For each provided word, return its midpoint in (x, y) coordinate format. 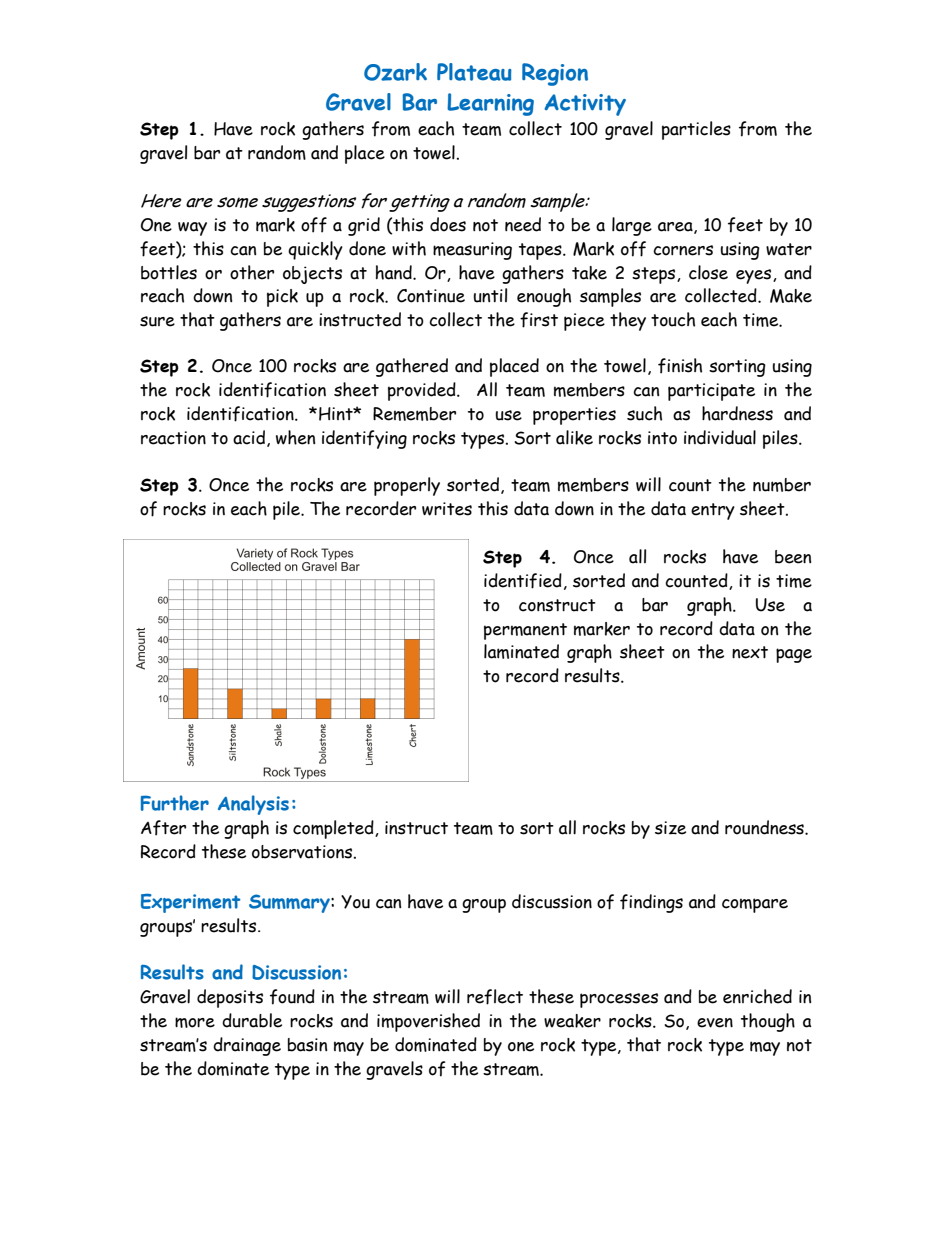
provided (423, 391)
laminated (521, 651)
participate (711, 392)
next (750, 652)
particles (696, 130)
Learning (490, 104)
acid (249, 437)
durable (252, 1020)
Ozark (395, 72)
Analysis (253, 805)
